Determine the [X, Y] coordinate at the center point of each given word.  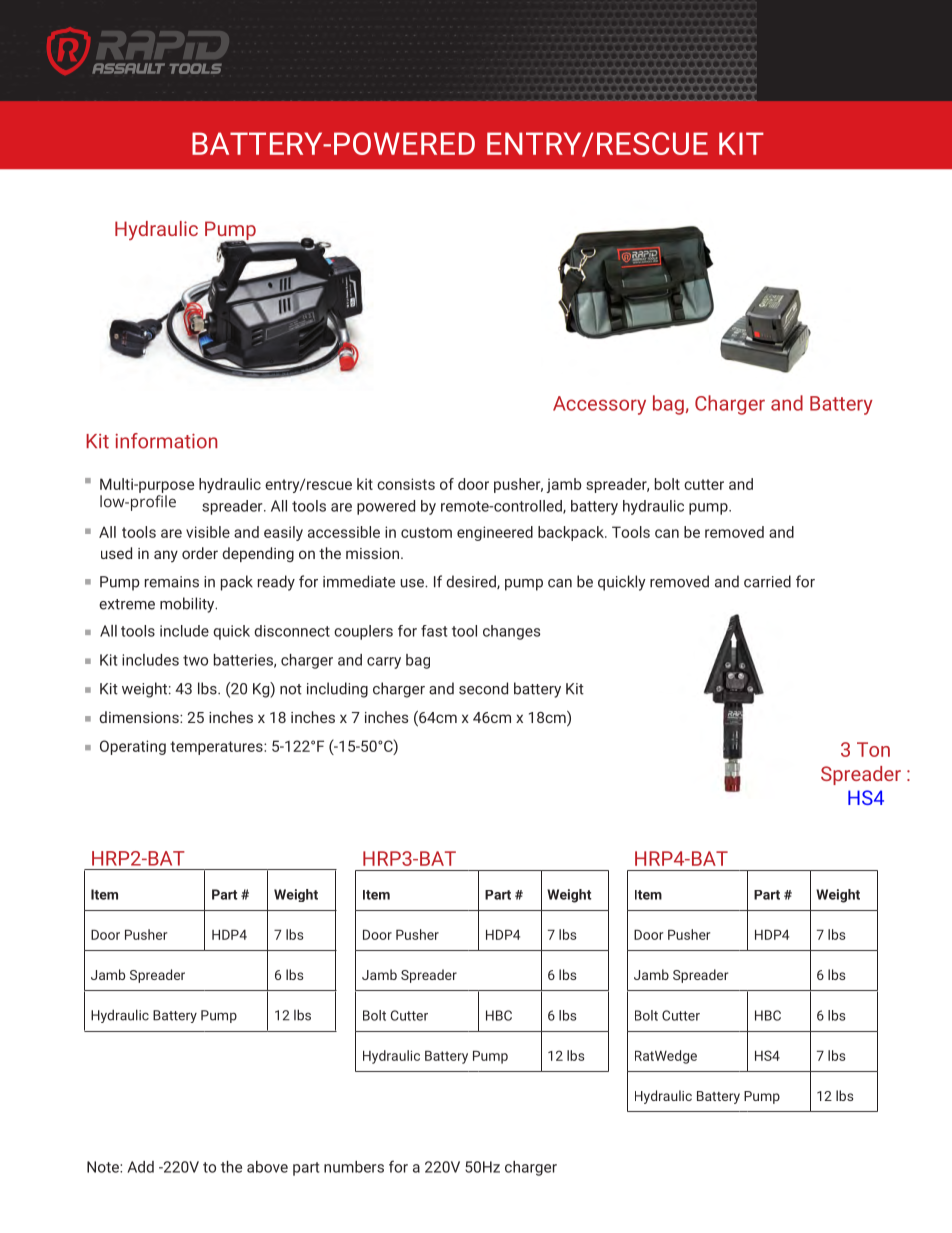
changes [511, 632]
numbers [354, 1167]
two [195, 660]
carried [767, 581]
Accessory [599, 405]
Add [140, 1167]
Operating [133, 747]
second [483, 688]
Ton [873, 749]
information [166, 441]
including [337, 690]
